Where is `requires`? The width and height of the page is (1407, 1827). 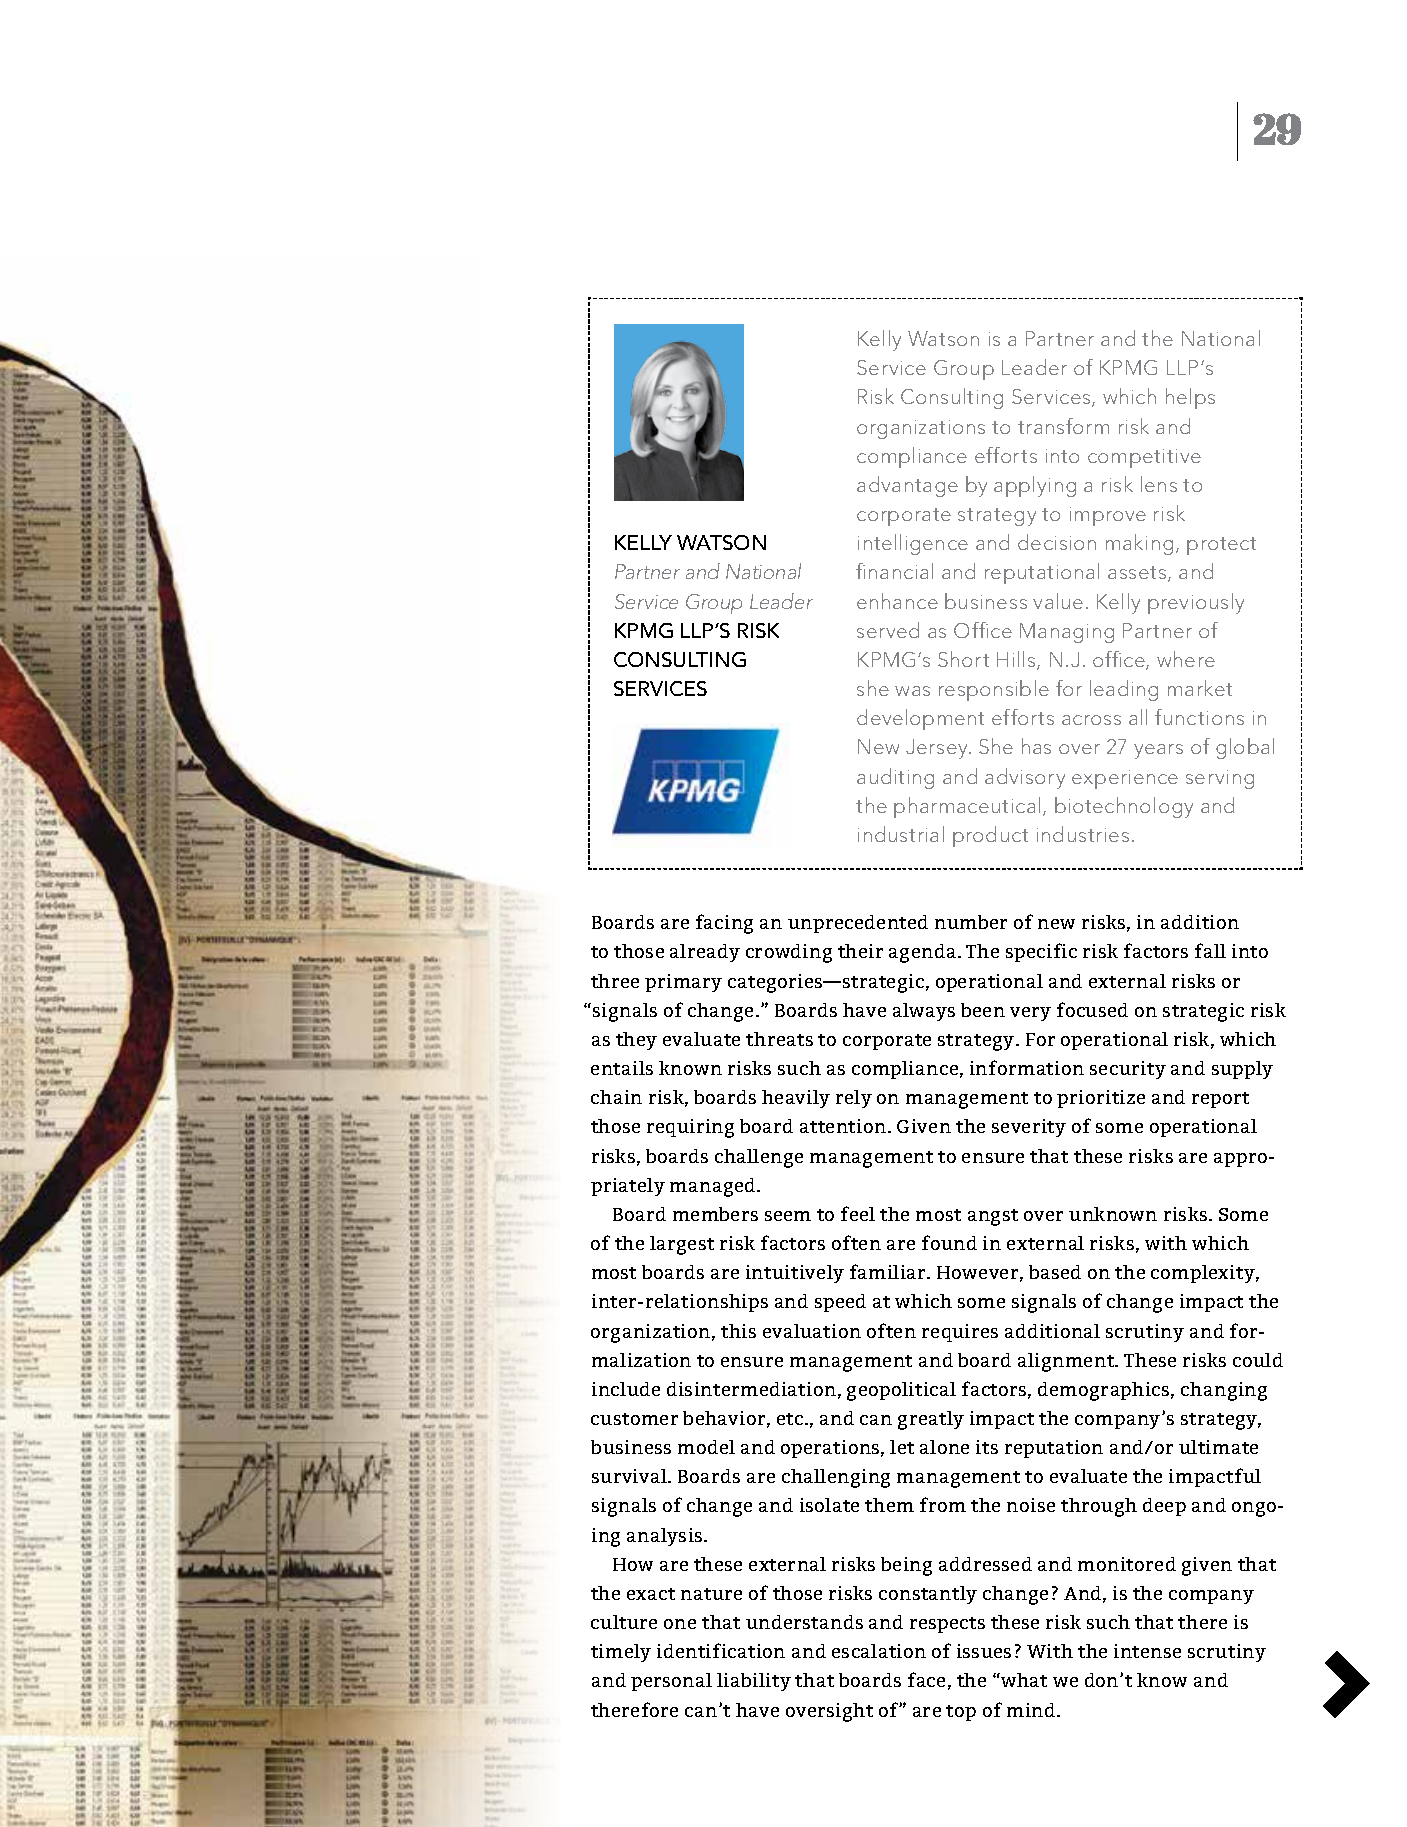 requires is located at coordinates (960, 1333).
